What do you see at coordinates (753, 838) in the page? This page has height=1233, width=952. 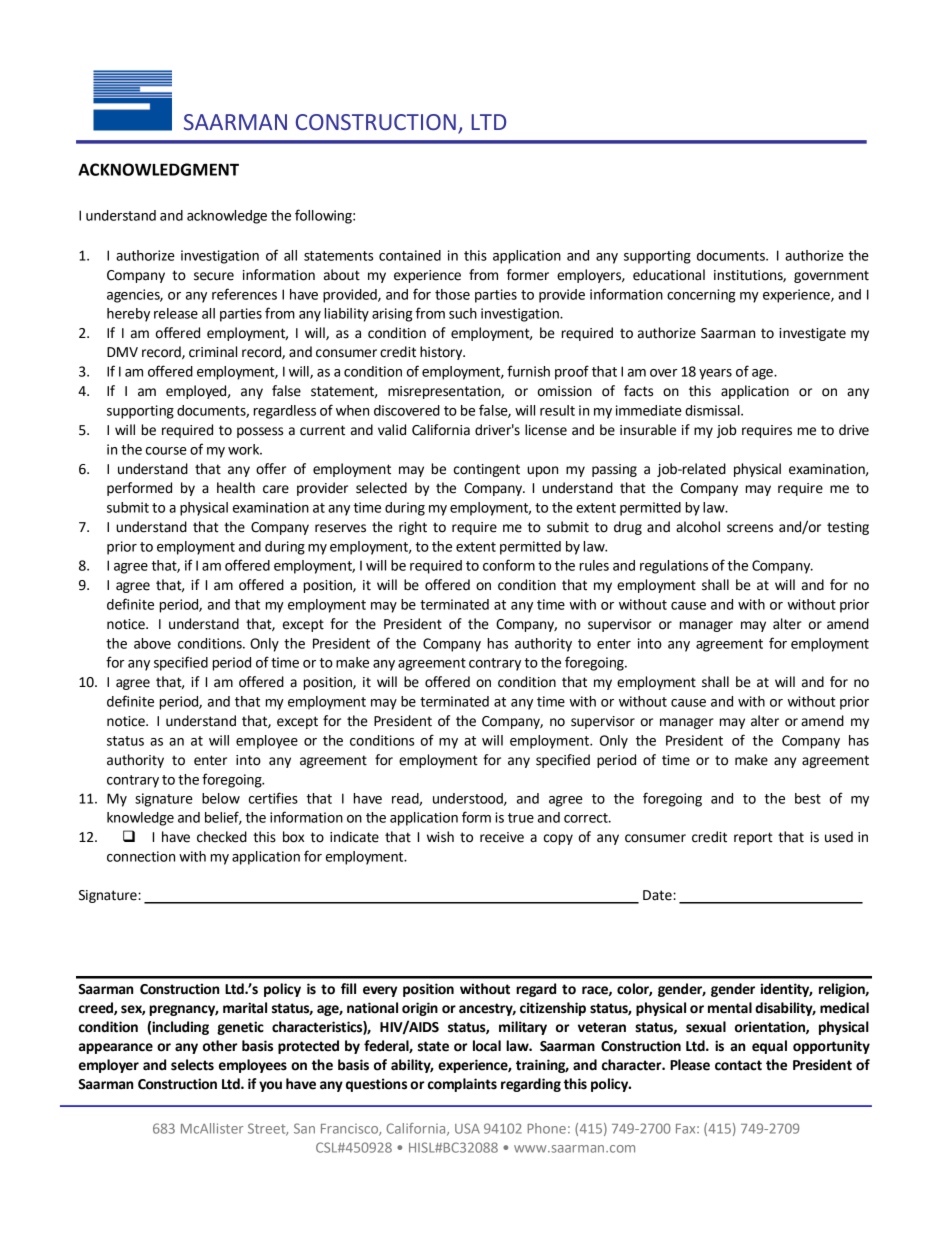 I see `report` at bounding box center [753, 838].
